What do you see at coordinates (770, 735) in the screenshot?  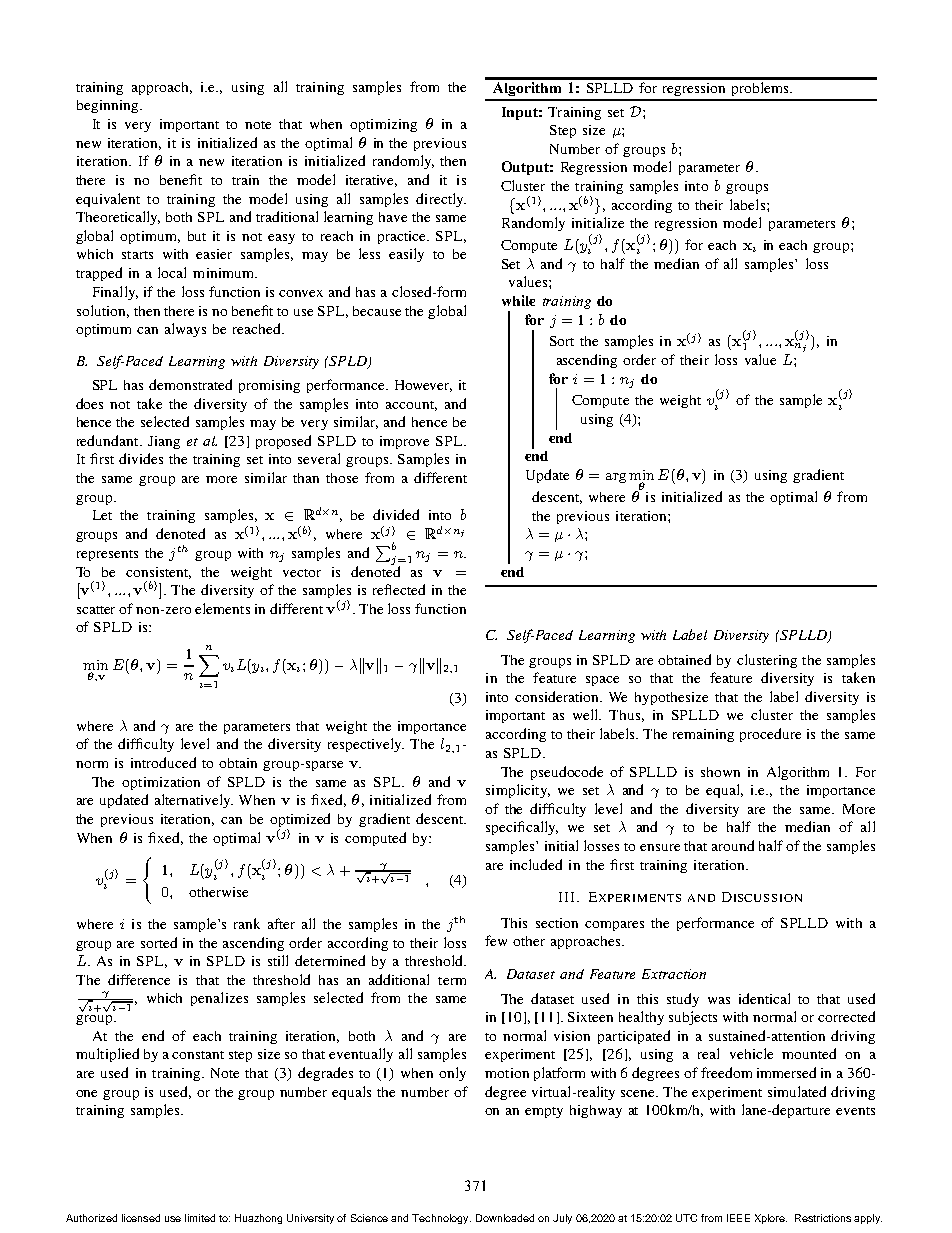 I see `procedure` at bounding box center [770, 735].
